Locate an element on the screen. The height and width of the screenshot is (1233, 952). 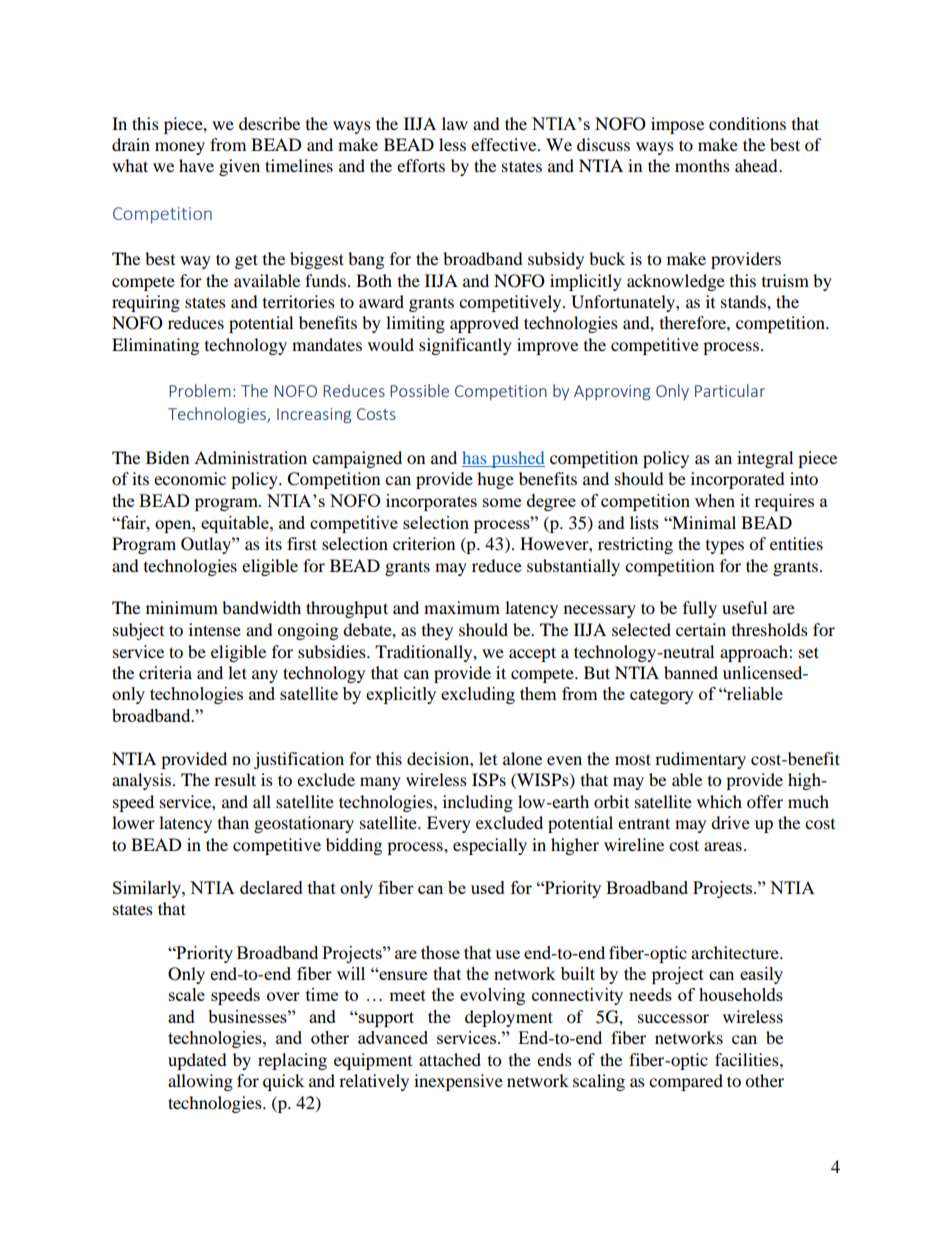
have is located at coordinates (196, 165).
